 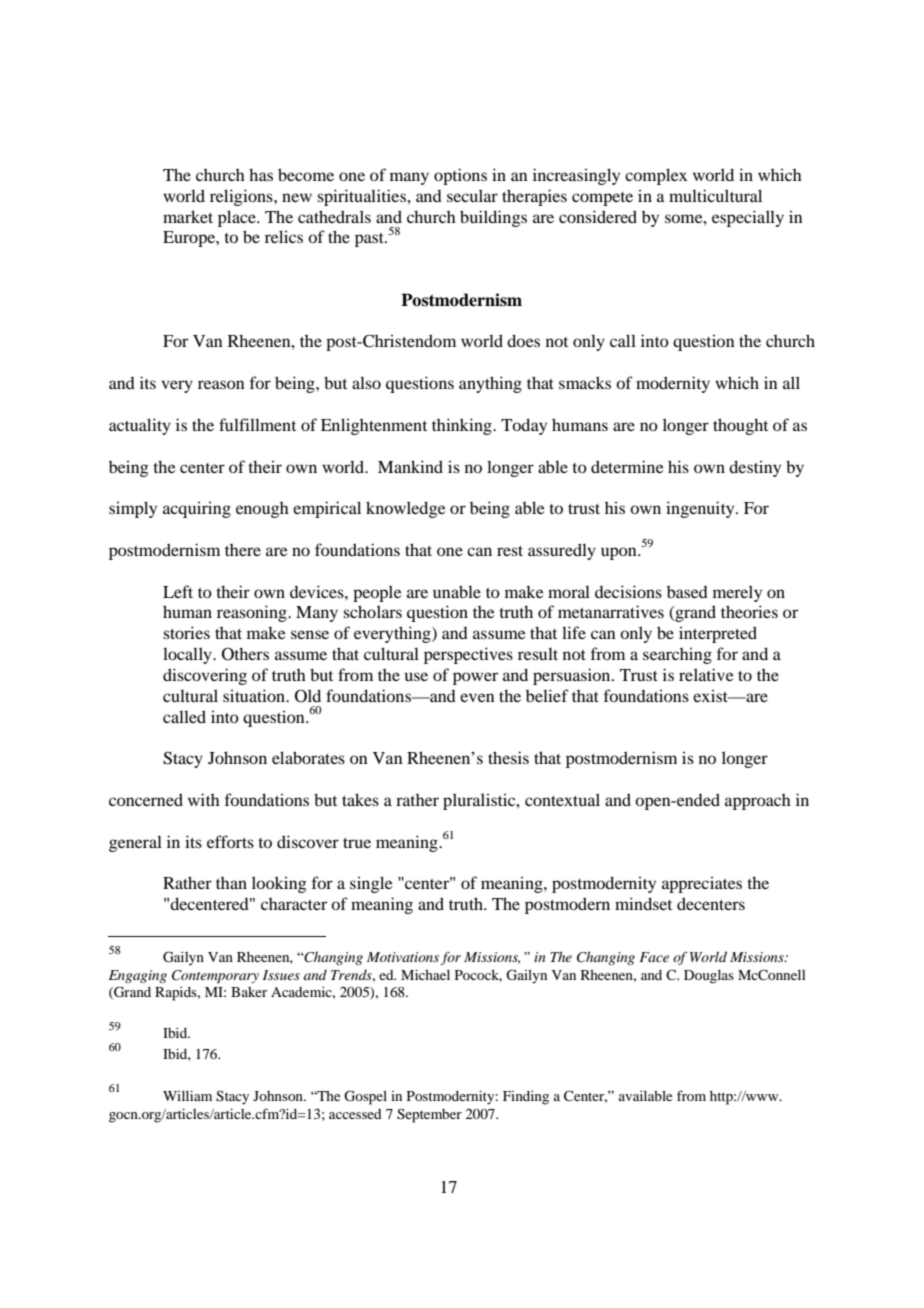 What do you see at coordinates (709, 977) in the screenshot?
I see `Douglas` at bounding box center [709, 977].
